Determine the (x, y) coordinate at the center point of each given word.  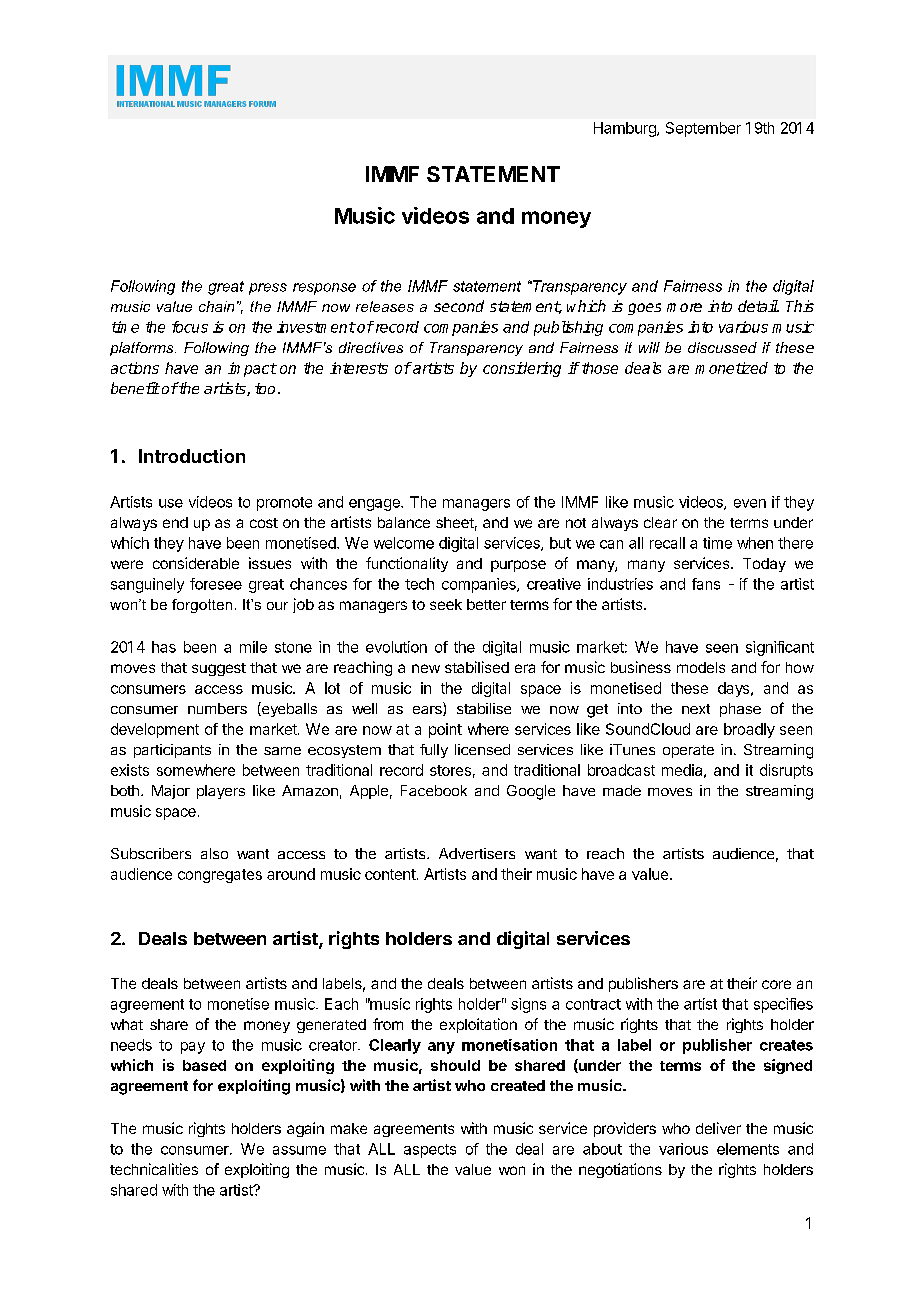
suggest (219, 669)
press (268, 289)
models (701, 667)
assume (299, 1150)
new (426, 668)
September (703, 129)
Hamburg (626, 129)
